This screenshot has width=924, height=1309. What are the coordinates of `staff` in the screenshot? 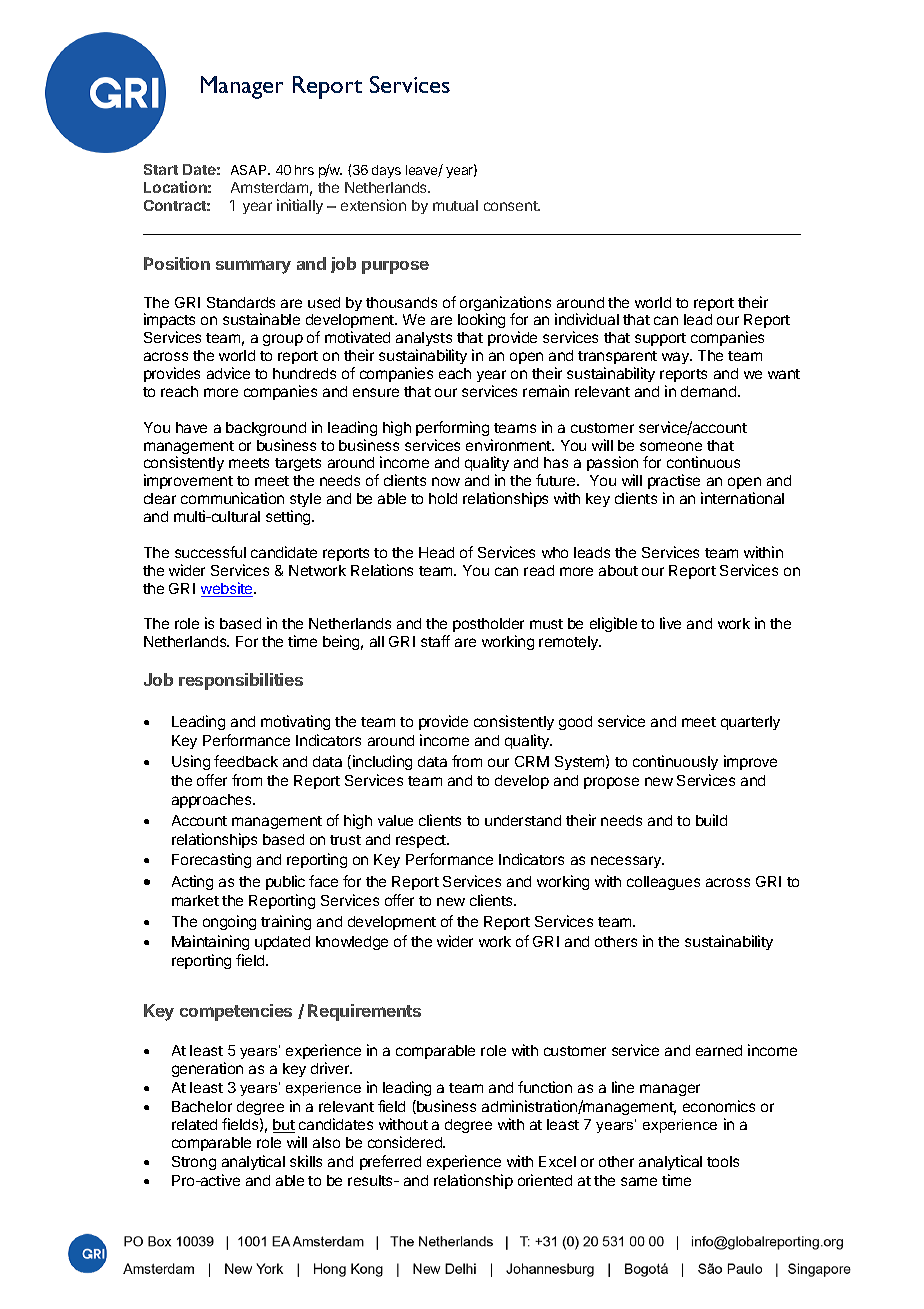 It's located at (435, 641).
